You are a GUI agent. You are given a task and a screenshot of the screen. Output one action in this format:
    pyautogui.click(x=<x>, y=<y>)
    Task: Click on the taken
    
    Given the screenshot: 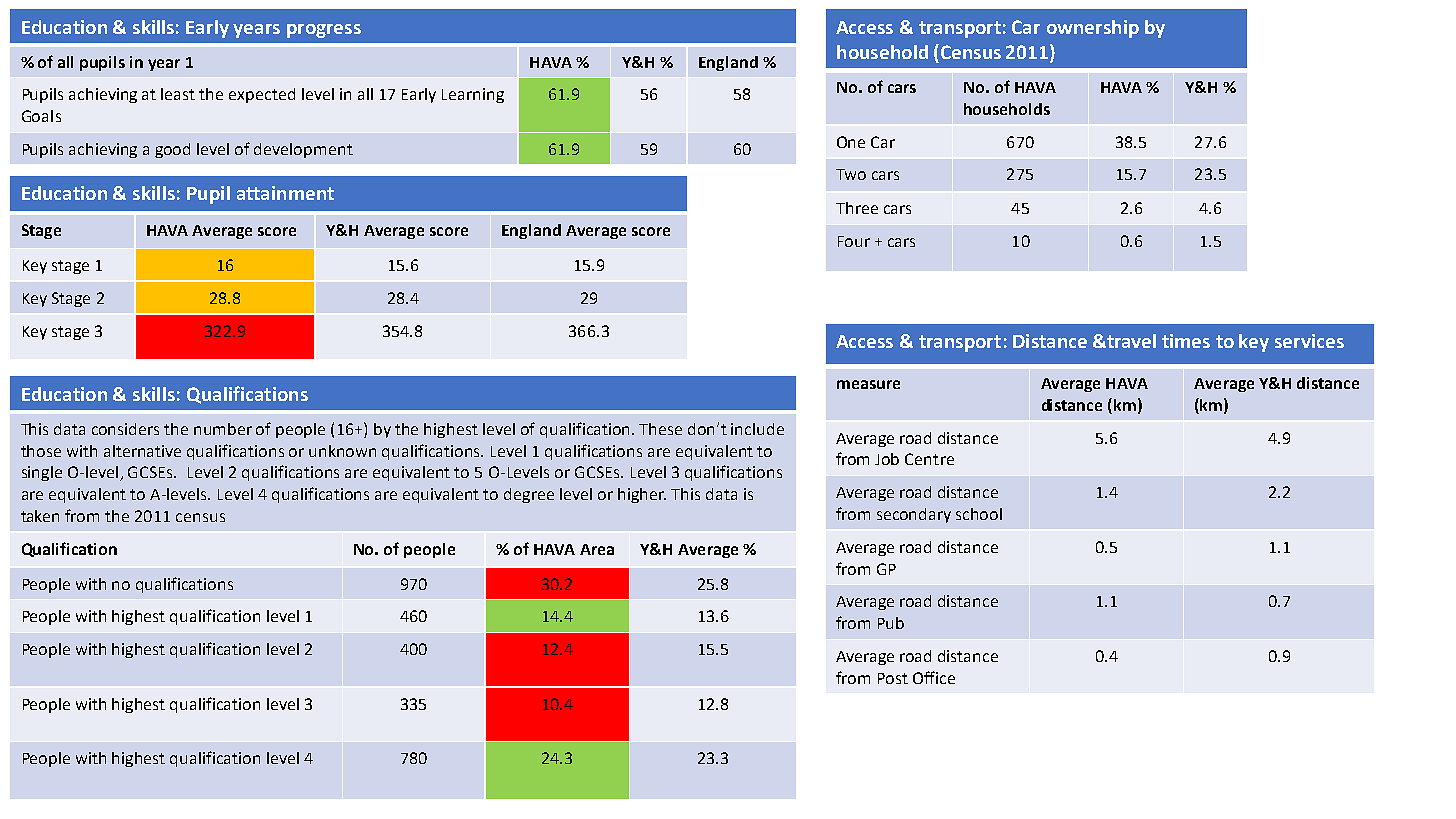 What is the action you would take?
    pyautogui.click(x=40, y=516)
